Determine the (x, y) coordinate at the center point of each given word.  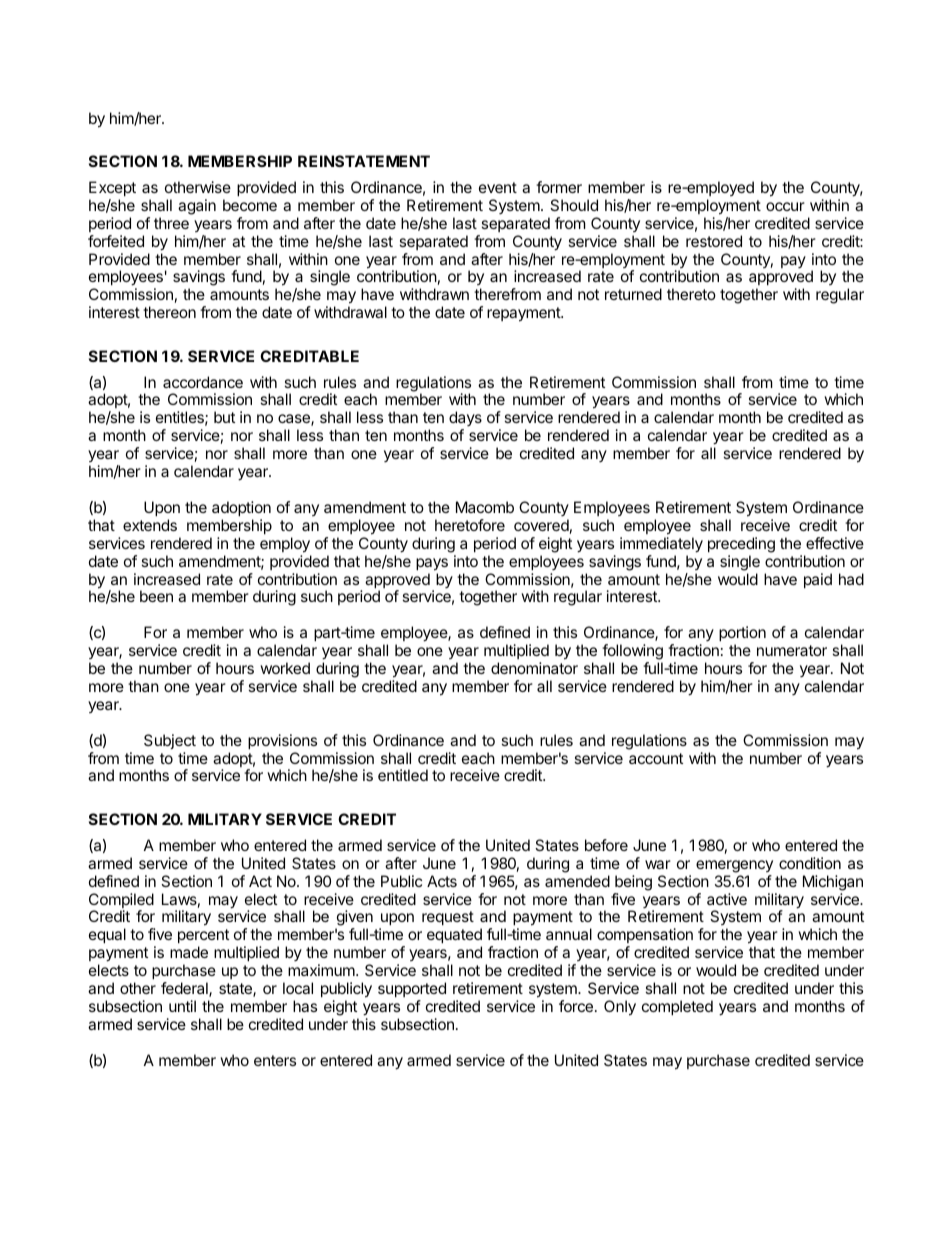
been (156, 596)
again (197, 207)
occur (785, 206)
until (182, 1006)
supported (412, 989)
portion (742, 633)
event (498, 187)
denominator (534, 668)
